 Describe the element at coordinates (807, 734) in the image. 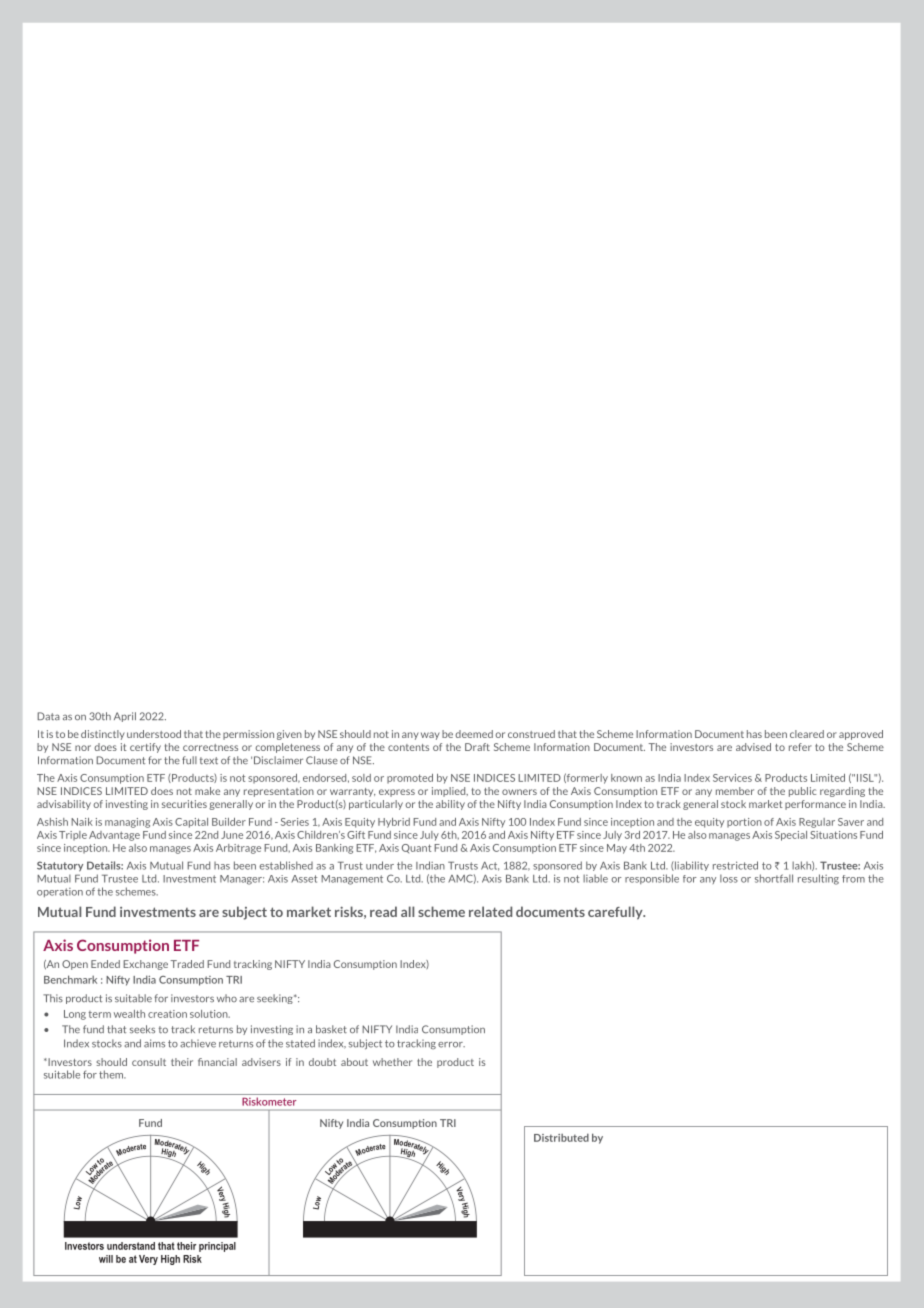

I see `cleared` at that location.
